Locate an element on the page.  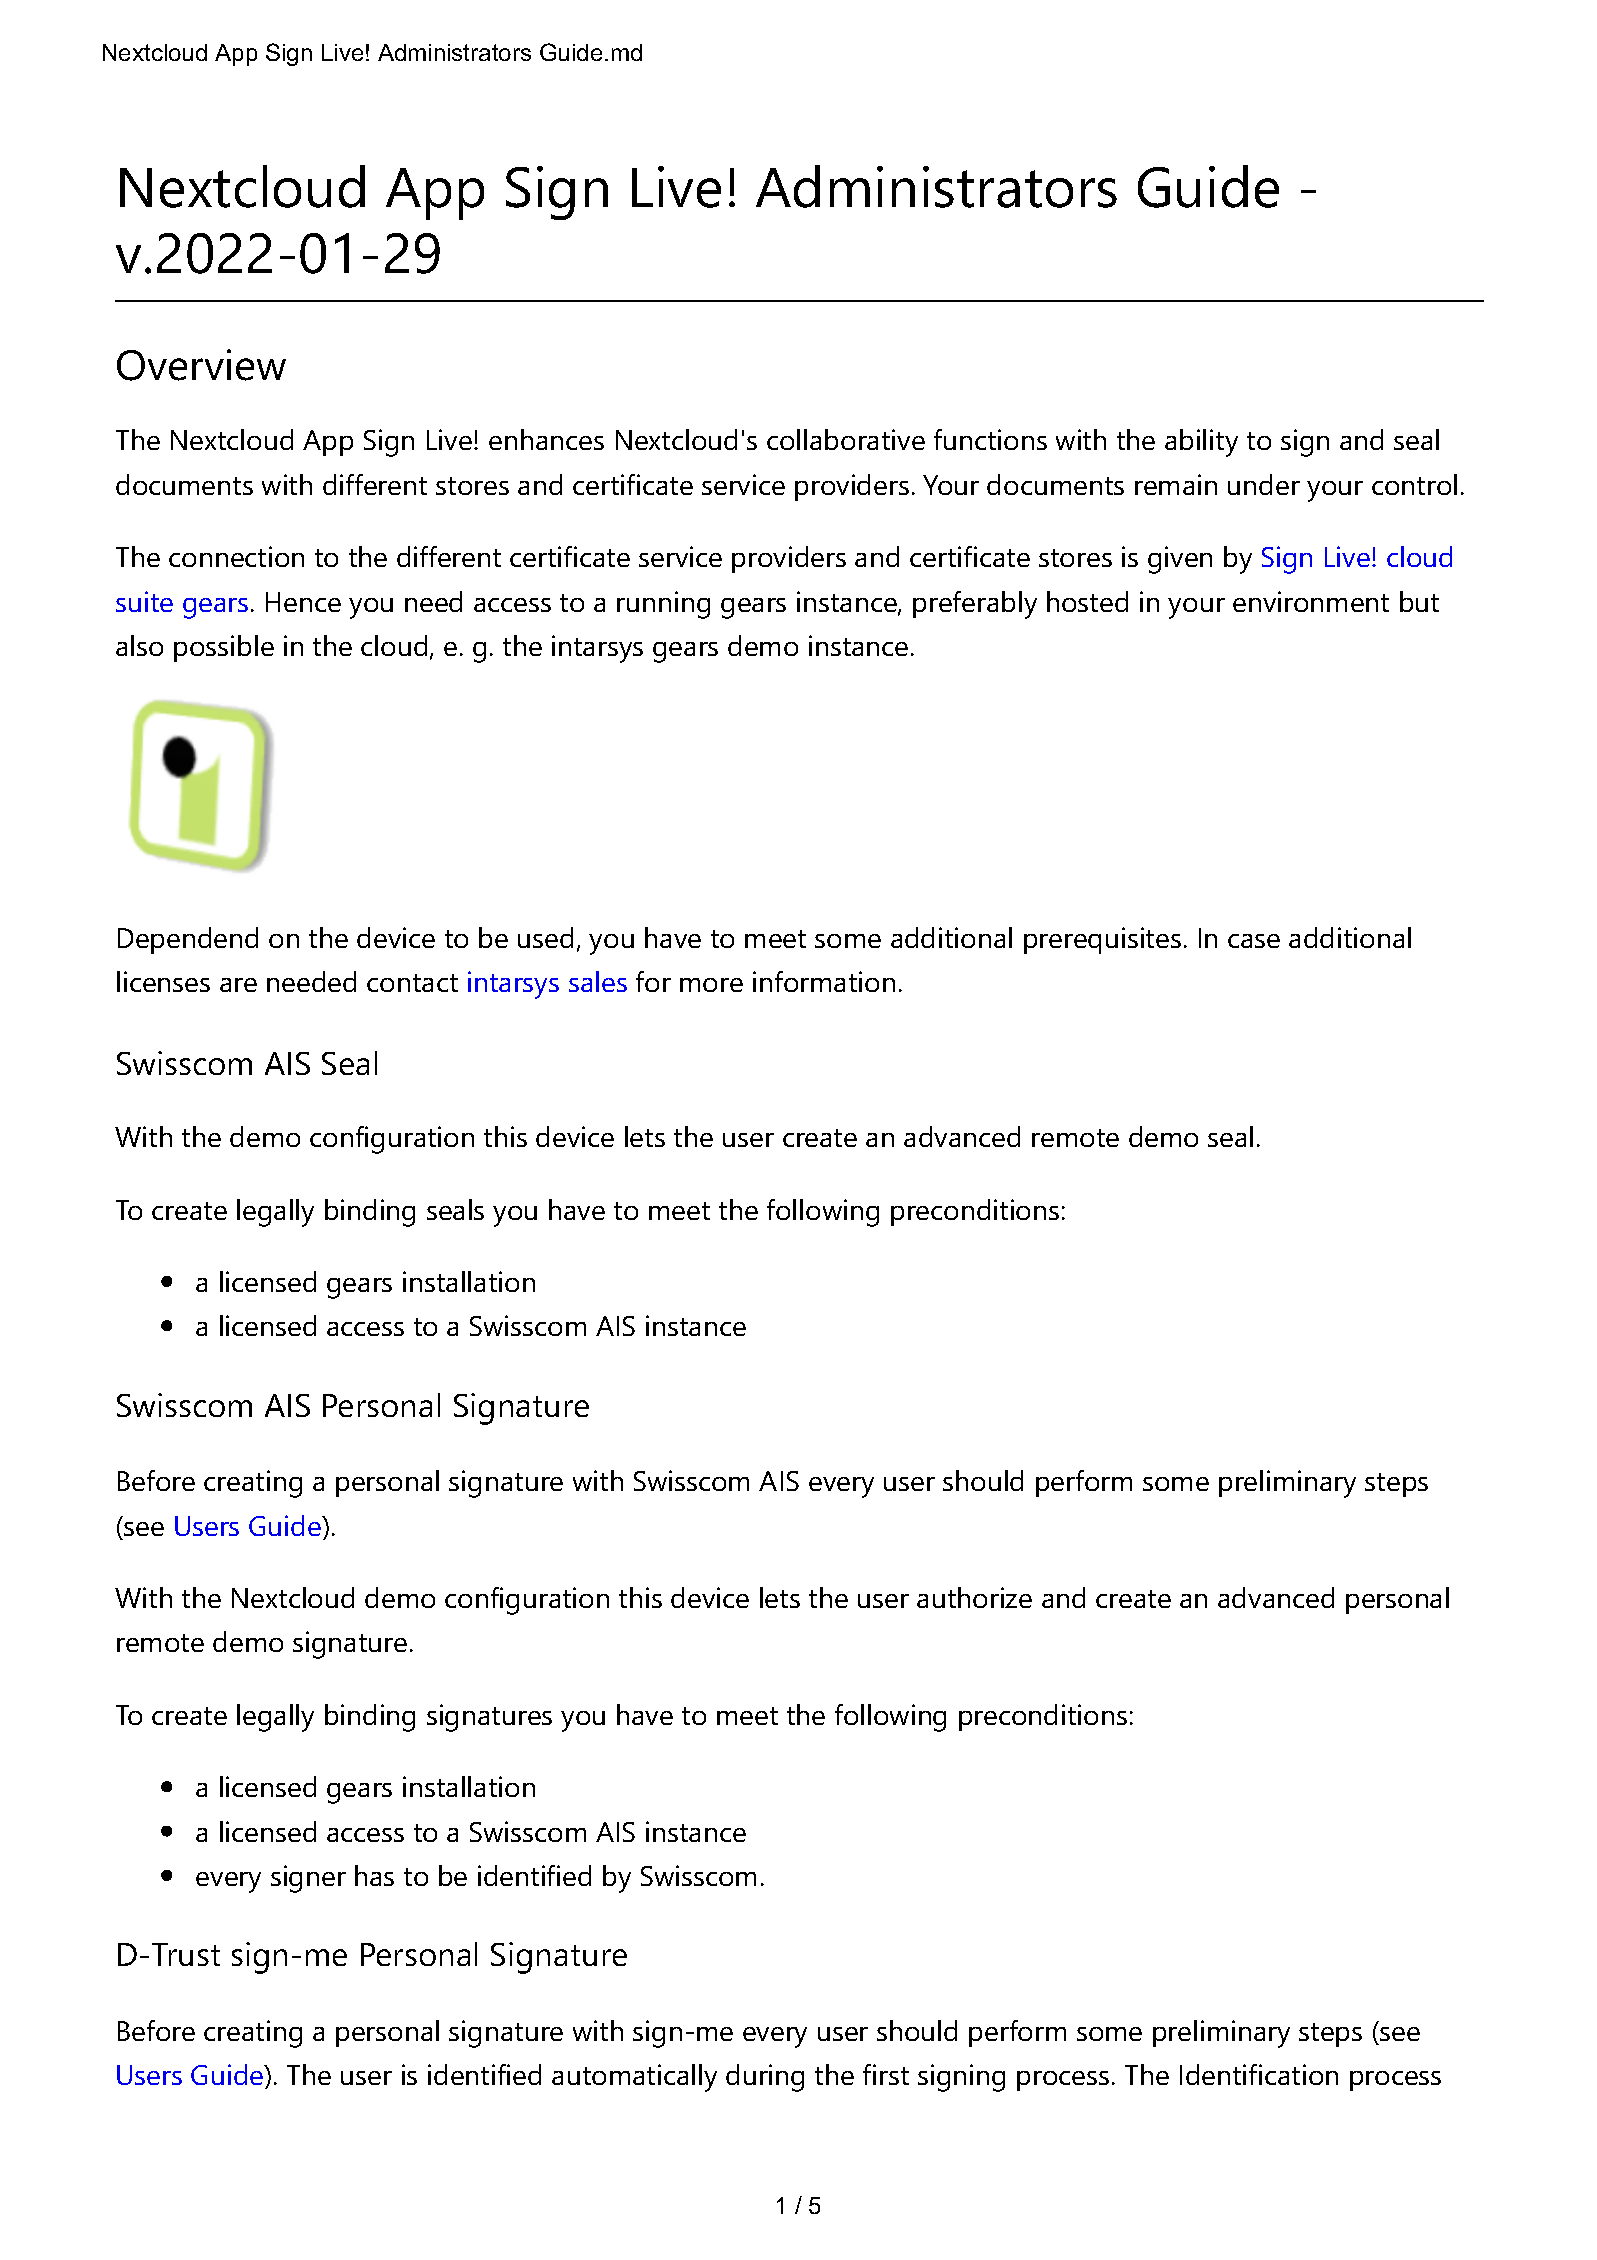
has is located at coordinates (374, 1875).
